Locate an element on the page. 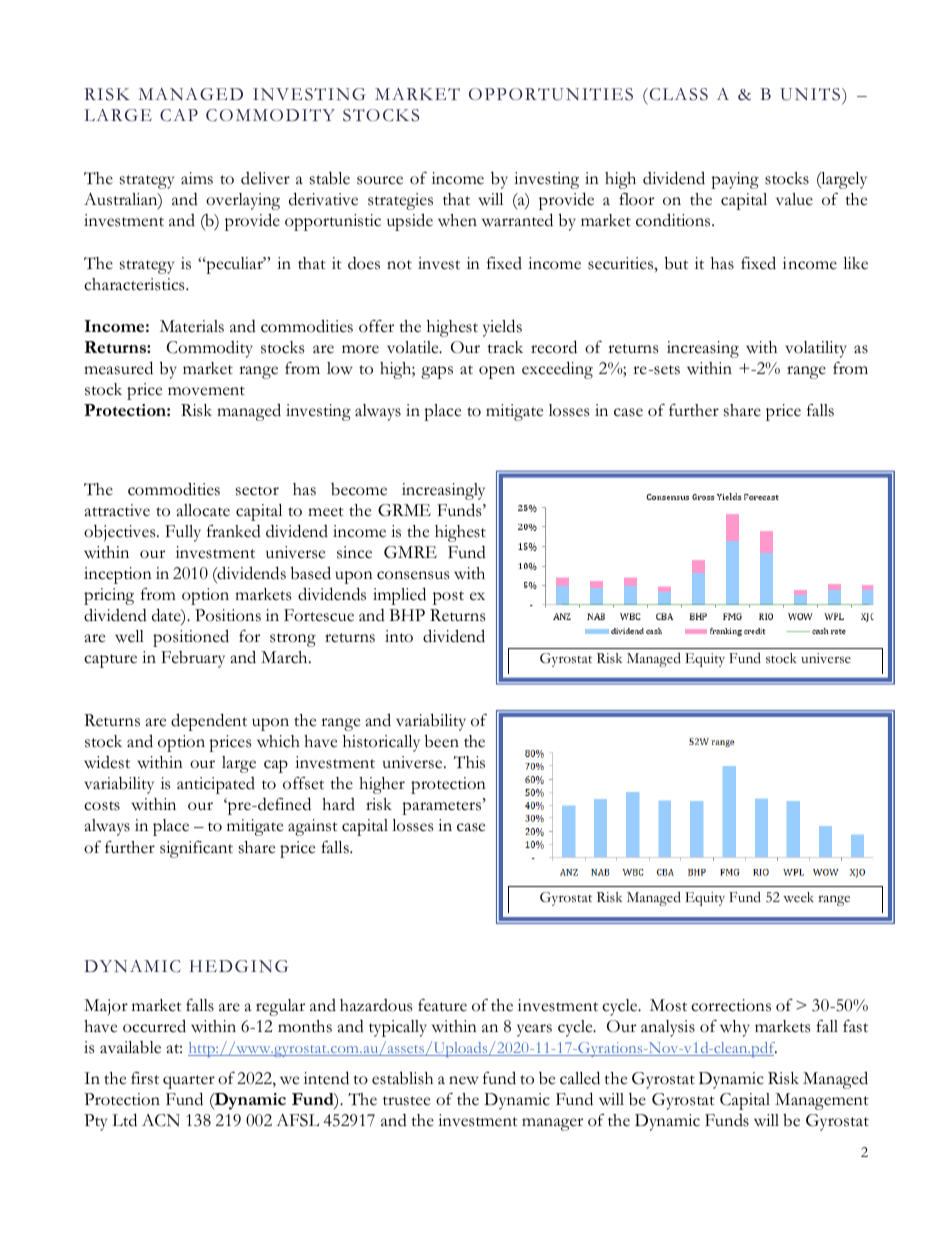 Image resolution: width=952 pixels, height=1233 pixels. quarter is located at coordinates (189, 1082).
